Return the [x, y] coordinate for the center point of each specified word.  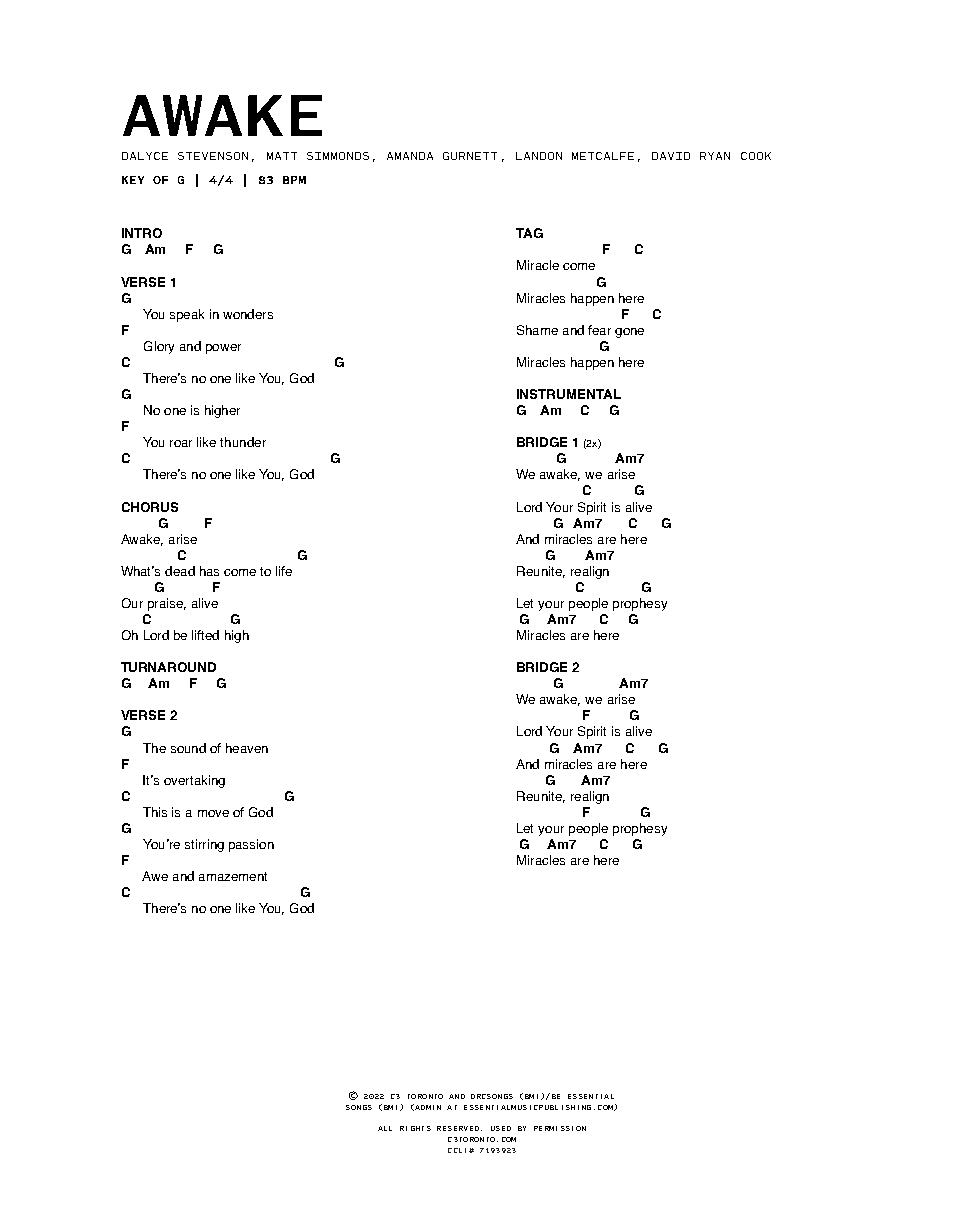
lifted [205, 635]
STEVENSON [213, 156]
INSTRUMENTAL [569, 394]
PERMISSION [560, 1128]
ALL [385, 1128]
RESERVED [458, 1128]
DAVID [671, 156]
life [284, 571]
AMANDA [410, 156]
